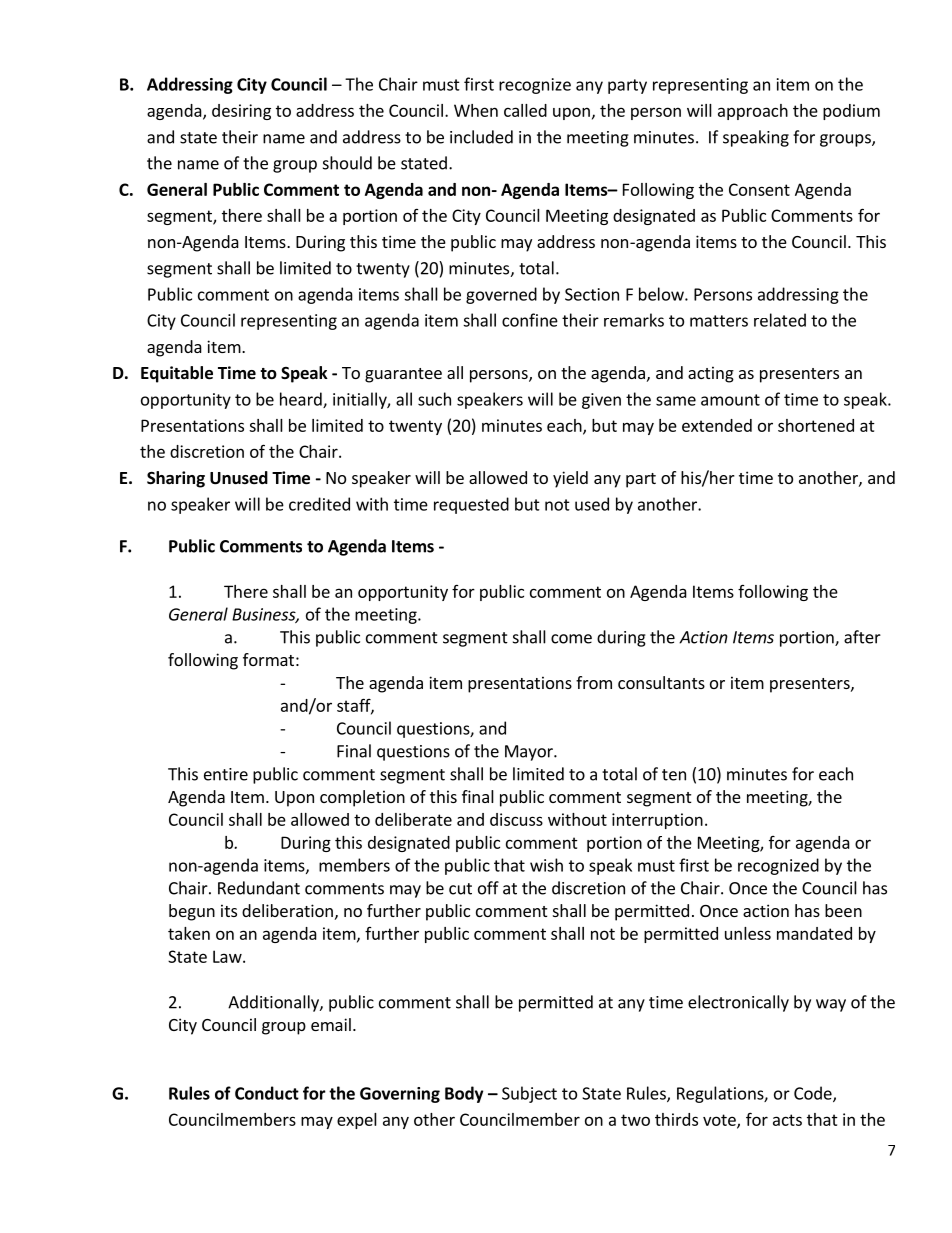 This page has width=952, height=1233. Describe the element at coordinates (176, 479) in the page. I see `Sharing` at that location.
